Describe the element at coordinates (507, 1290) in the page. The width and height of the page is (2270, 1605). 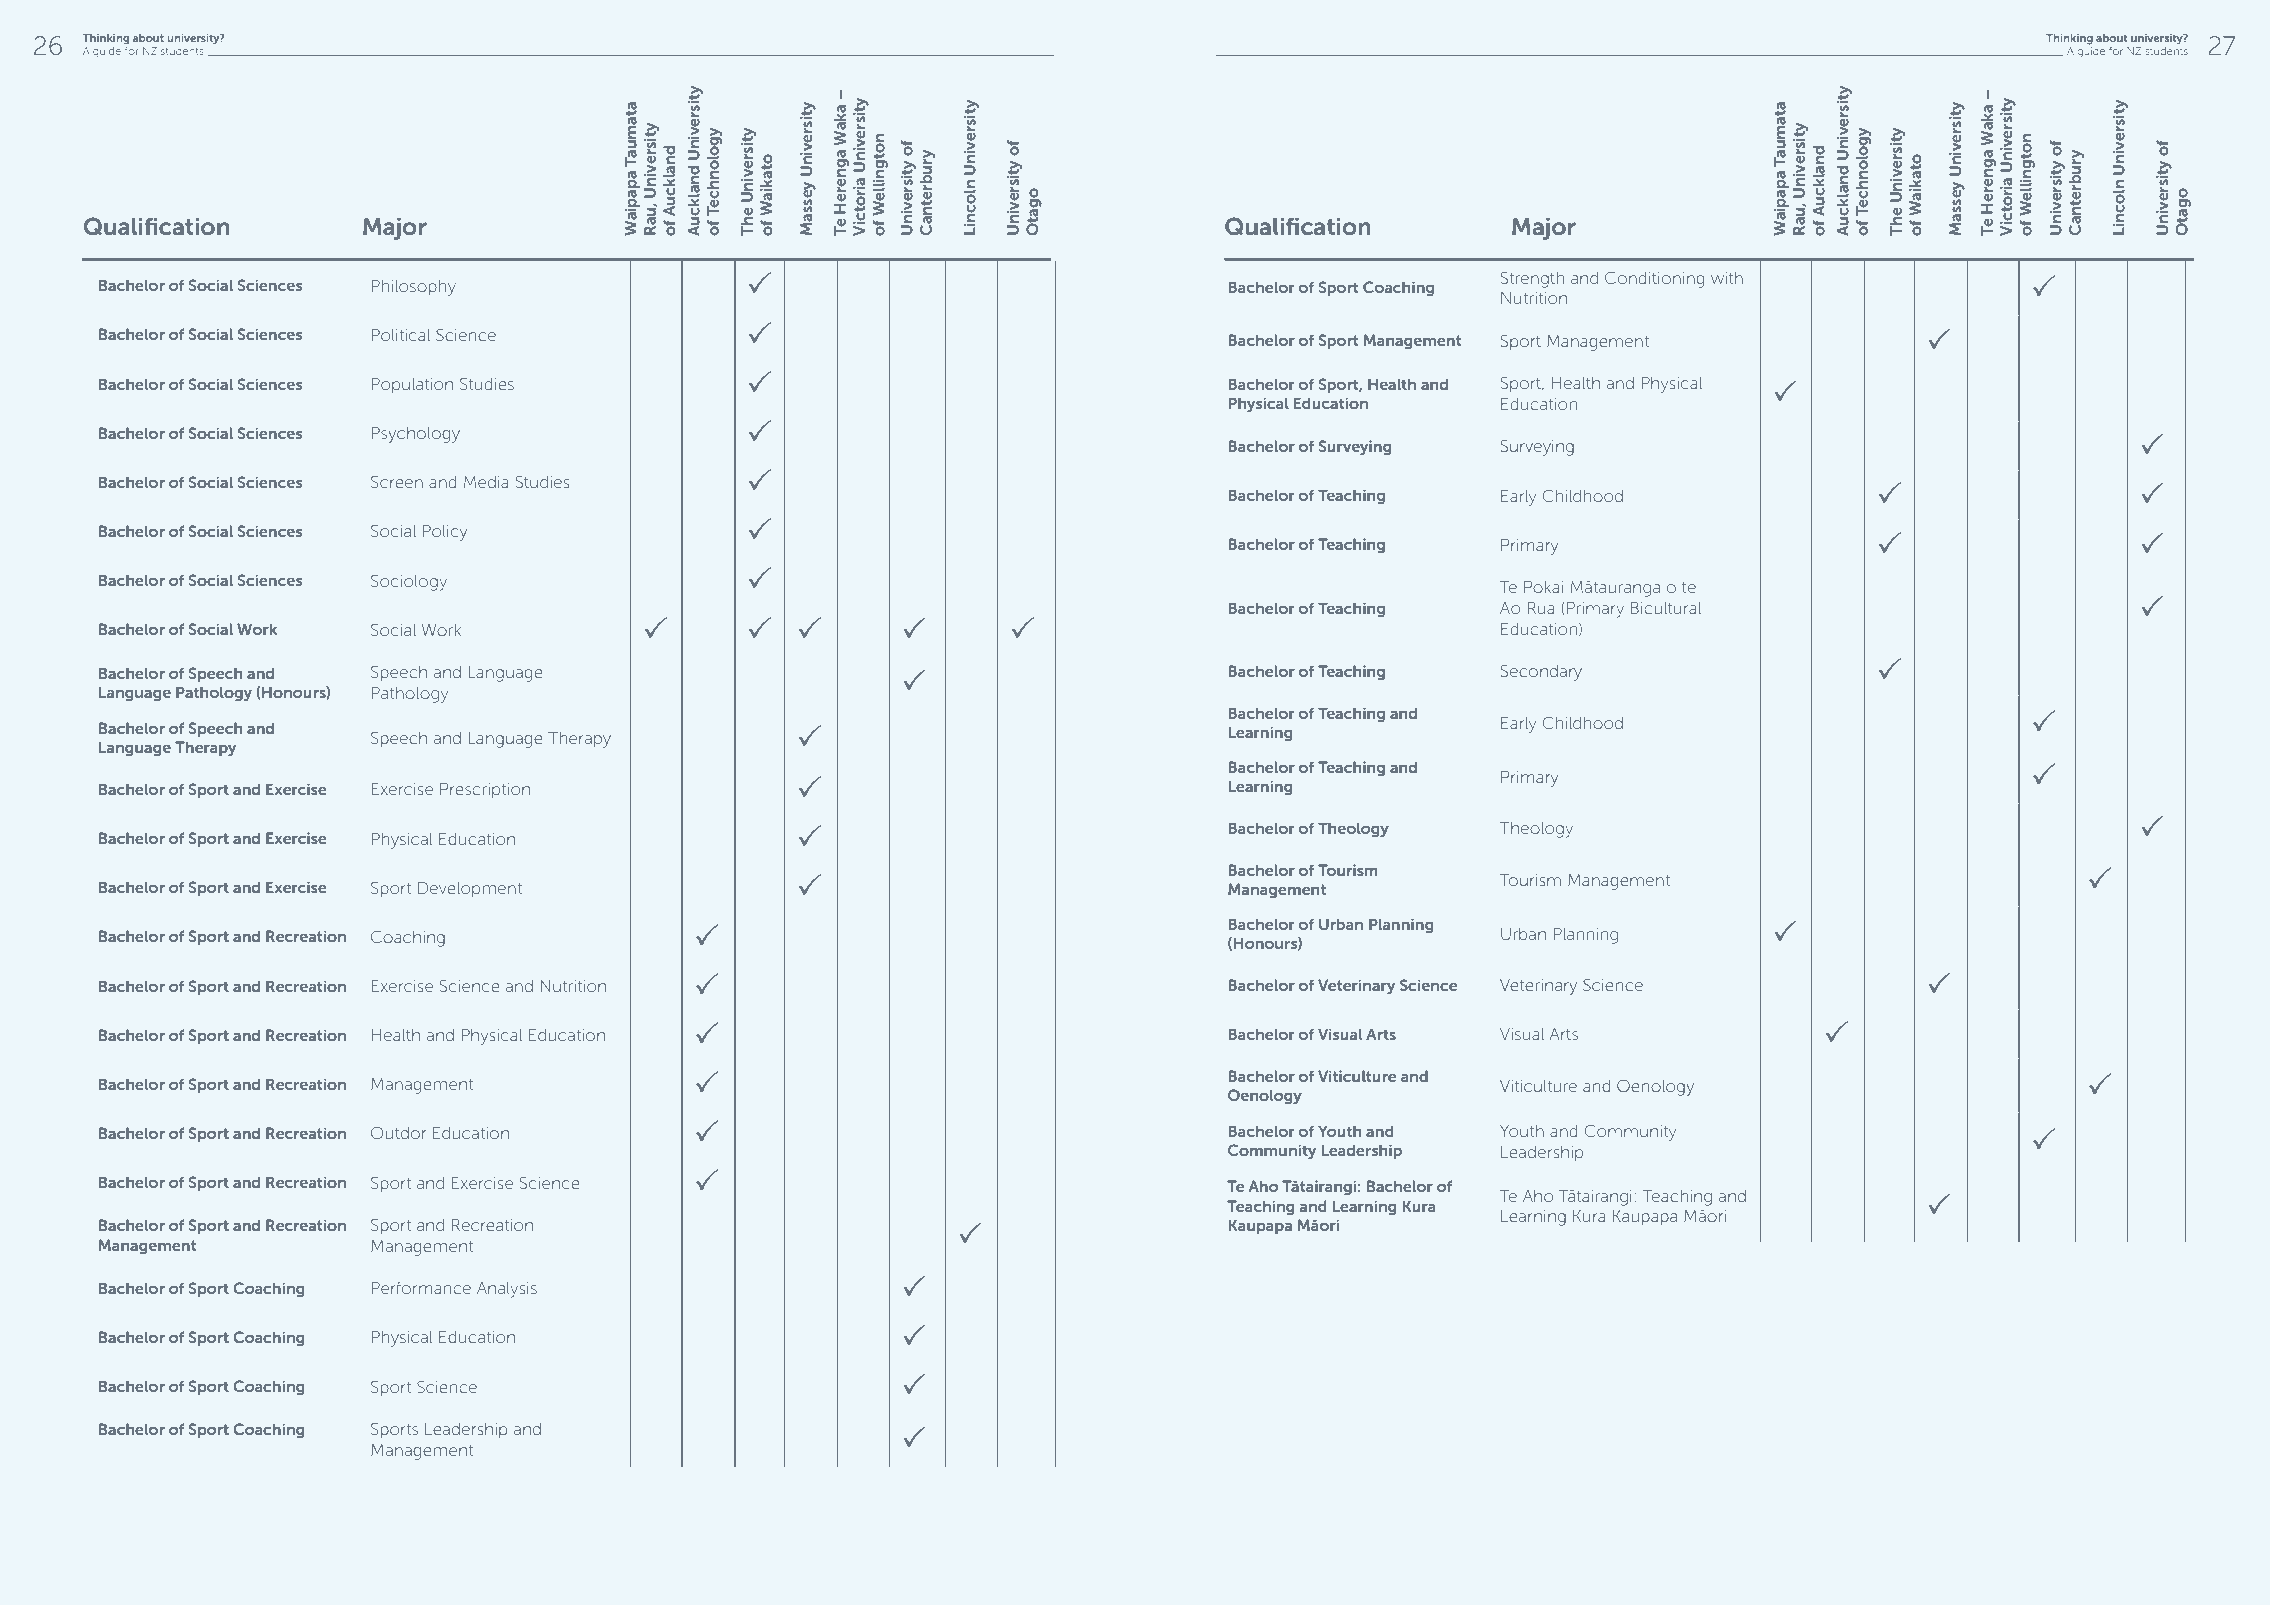
I see `Analysis` at that location.
